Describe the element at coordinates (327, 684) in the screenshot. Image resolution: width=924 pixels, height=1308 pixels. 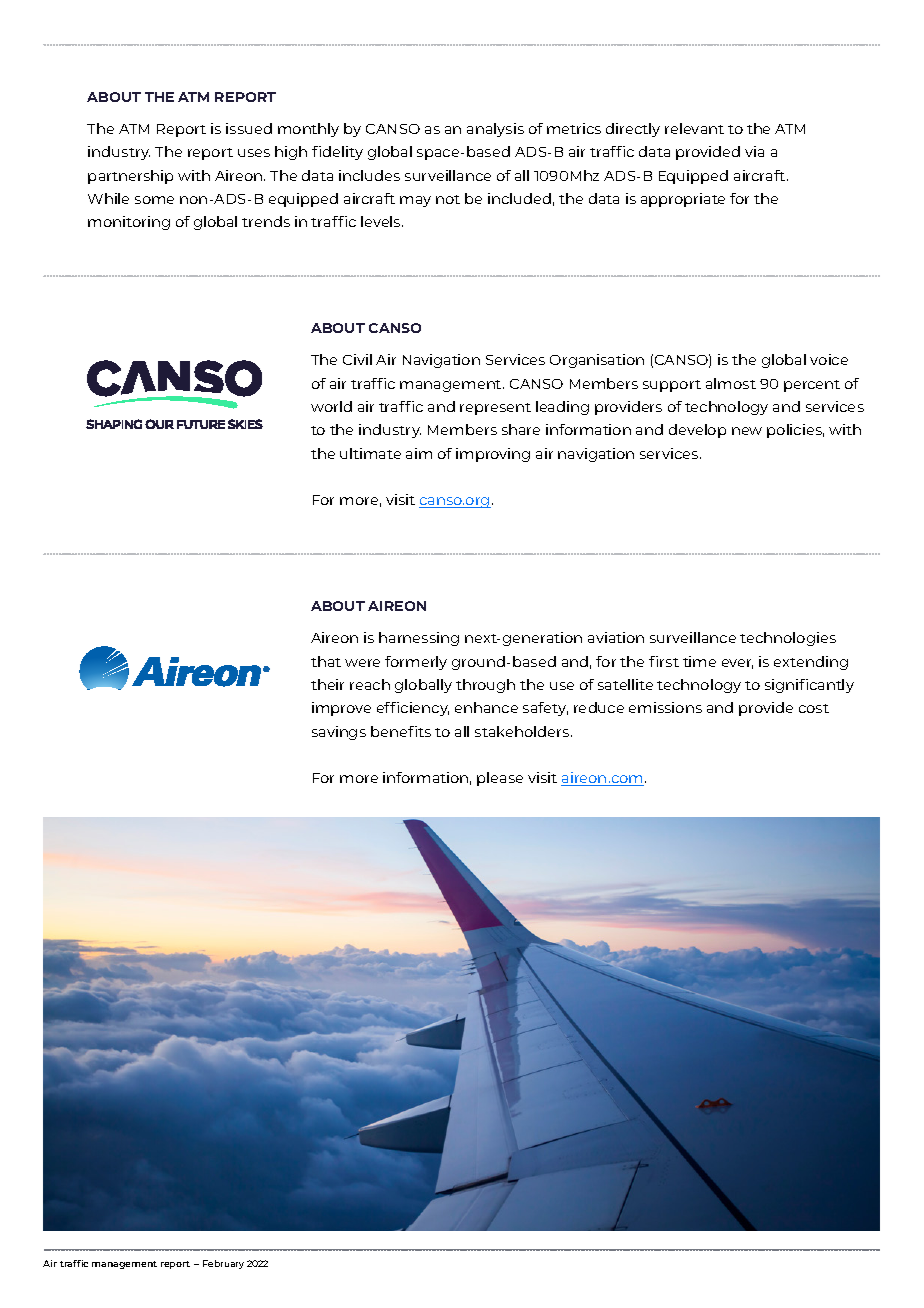
I see `their` at that location.
